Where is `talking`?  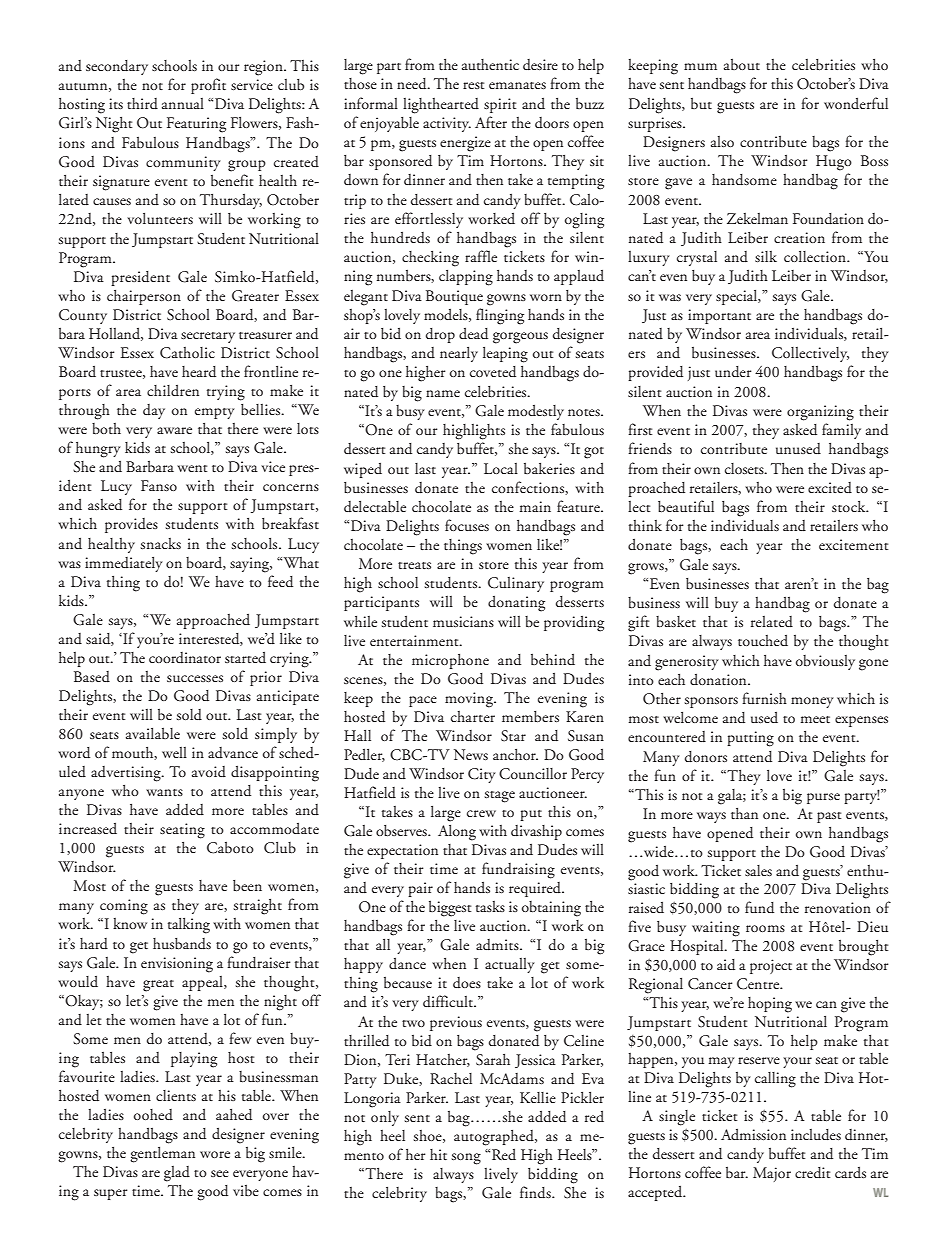 talking is located at coordinates (189, 926).
